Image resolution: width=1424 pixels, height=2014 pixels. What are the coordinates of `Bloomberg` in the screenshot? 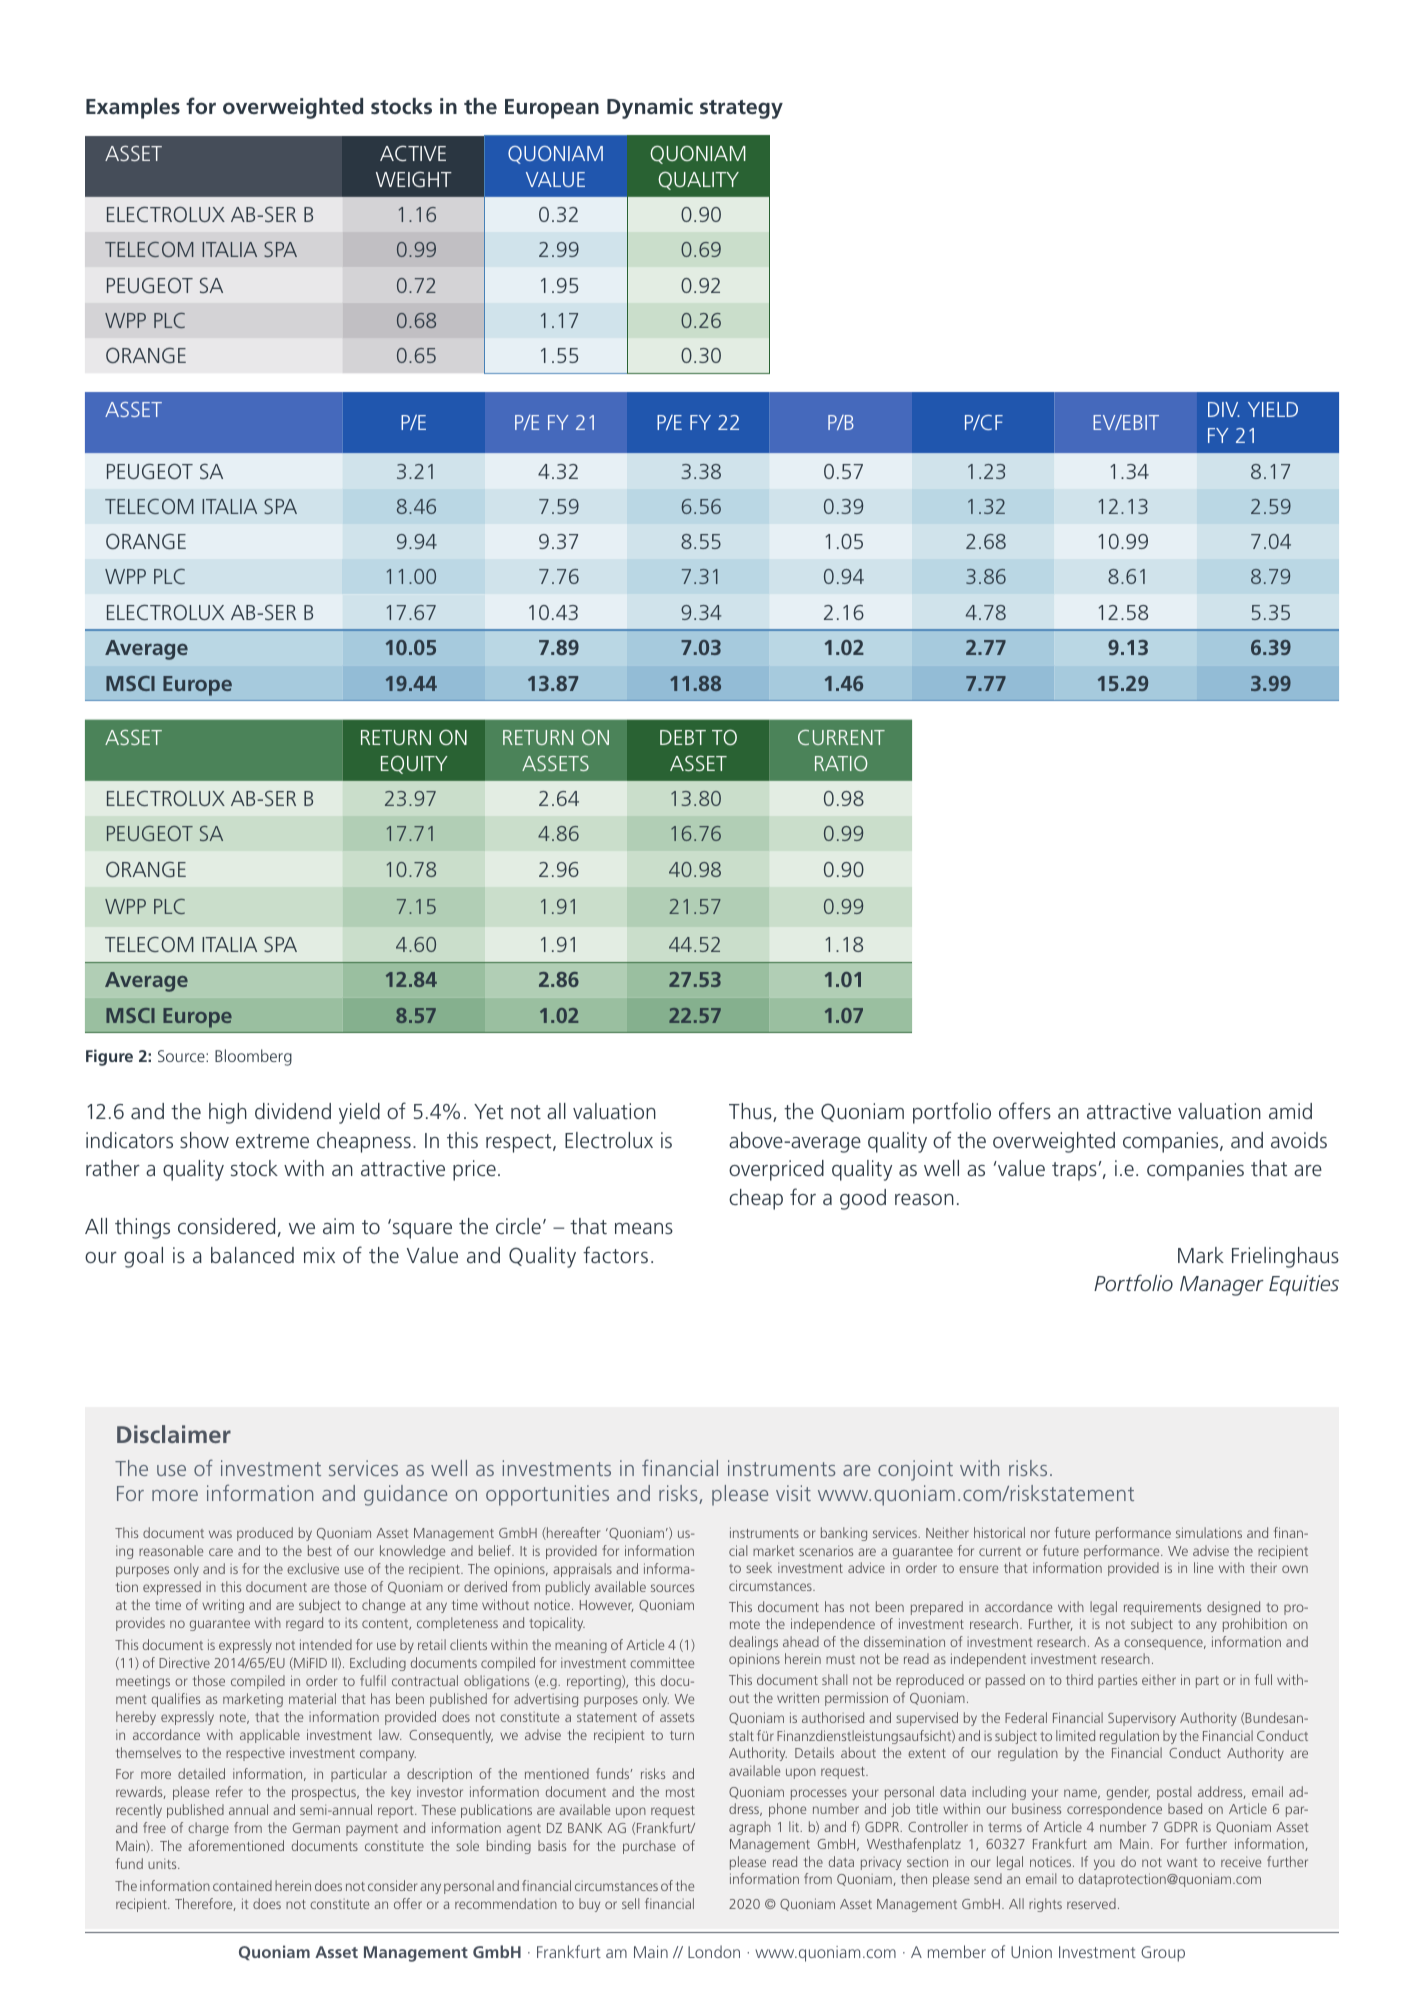 It's located at (253, 1057).
